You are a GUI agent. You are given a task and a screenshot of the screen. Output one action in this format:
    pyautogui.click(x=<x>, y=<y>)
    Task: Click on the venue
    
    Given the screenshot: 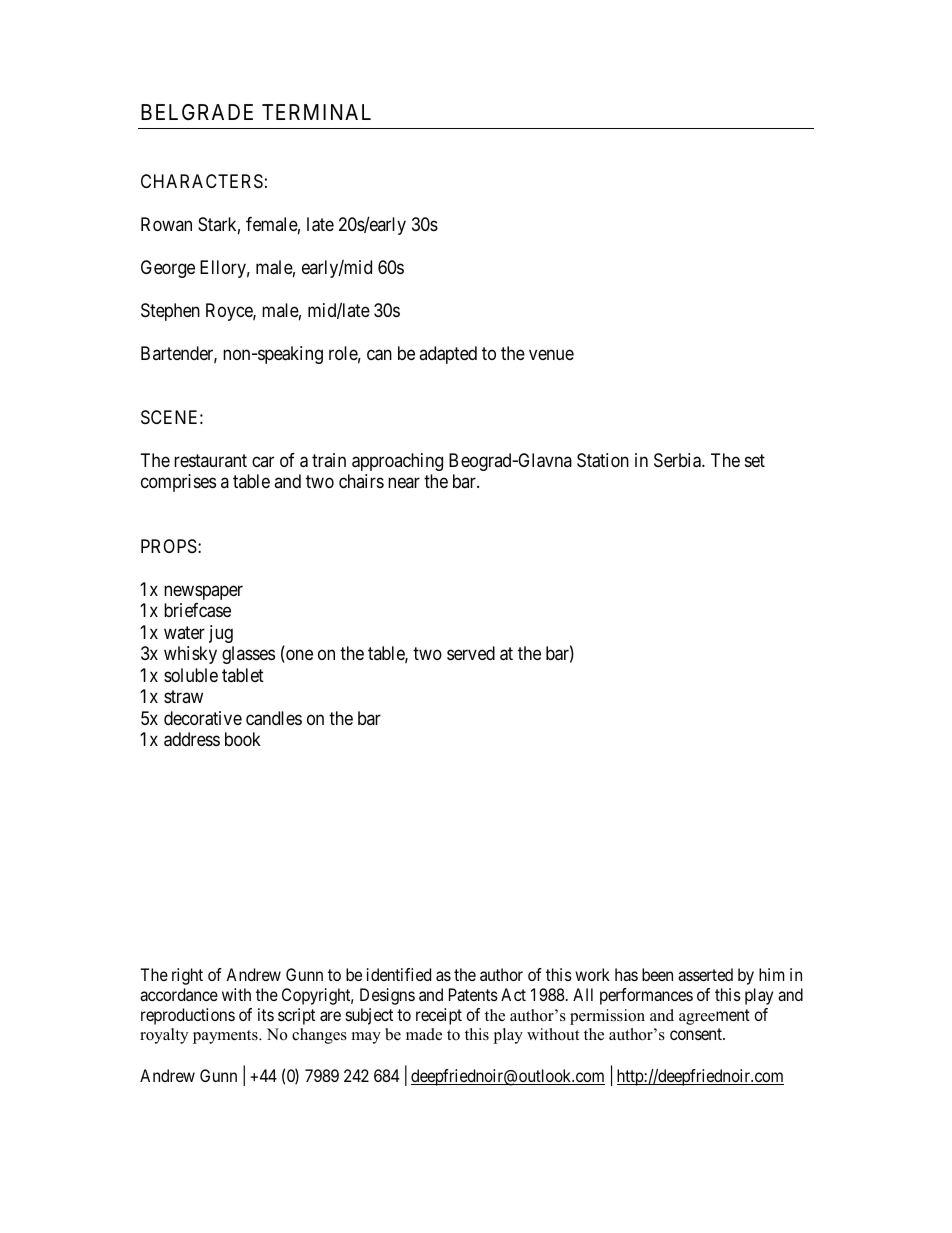 What is the action you would take?
    pyautogui.click(x=551, y=354)
